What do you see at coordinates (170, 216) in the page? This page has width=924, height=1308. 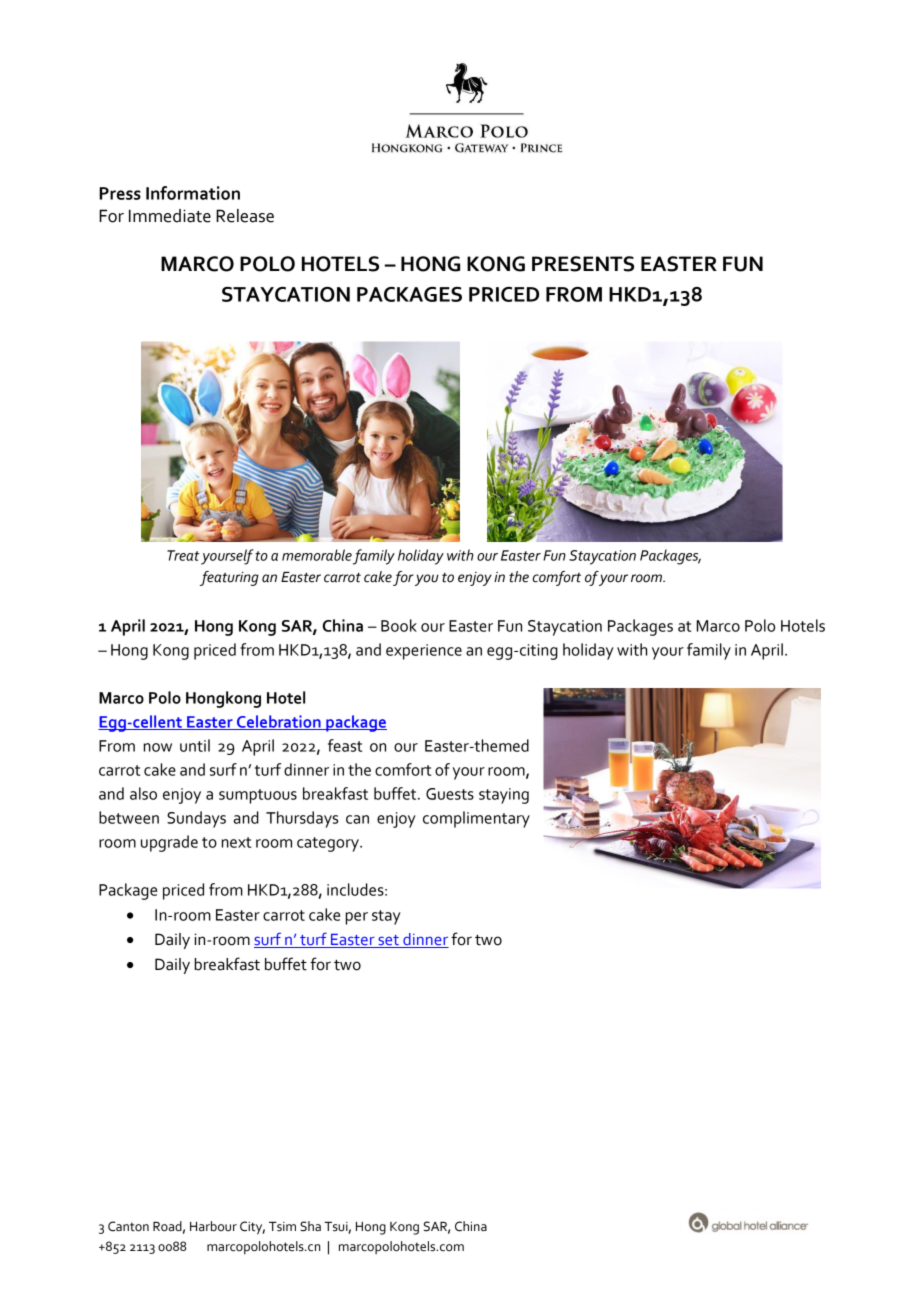 I see `Immediate` at bounding box center [170, 216].
